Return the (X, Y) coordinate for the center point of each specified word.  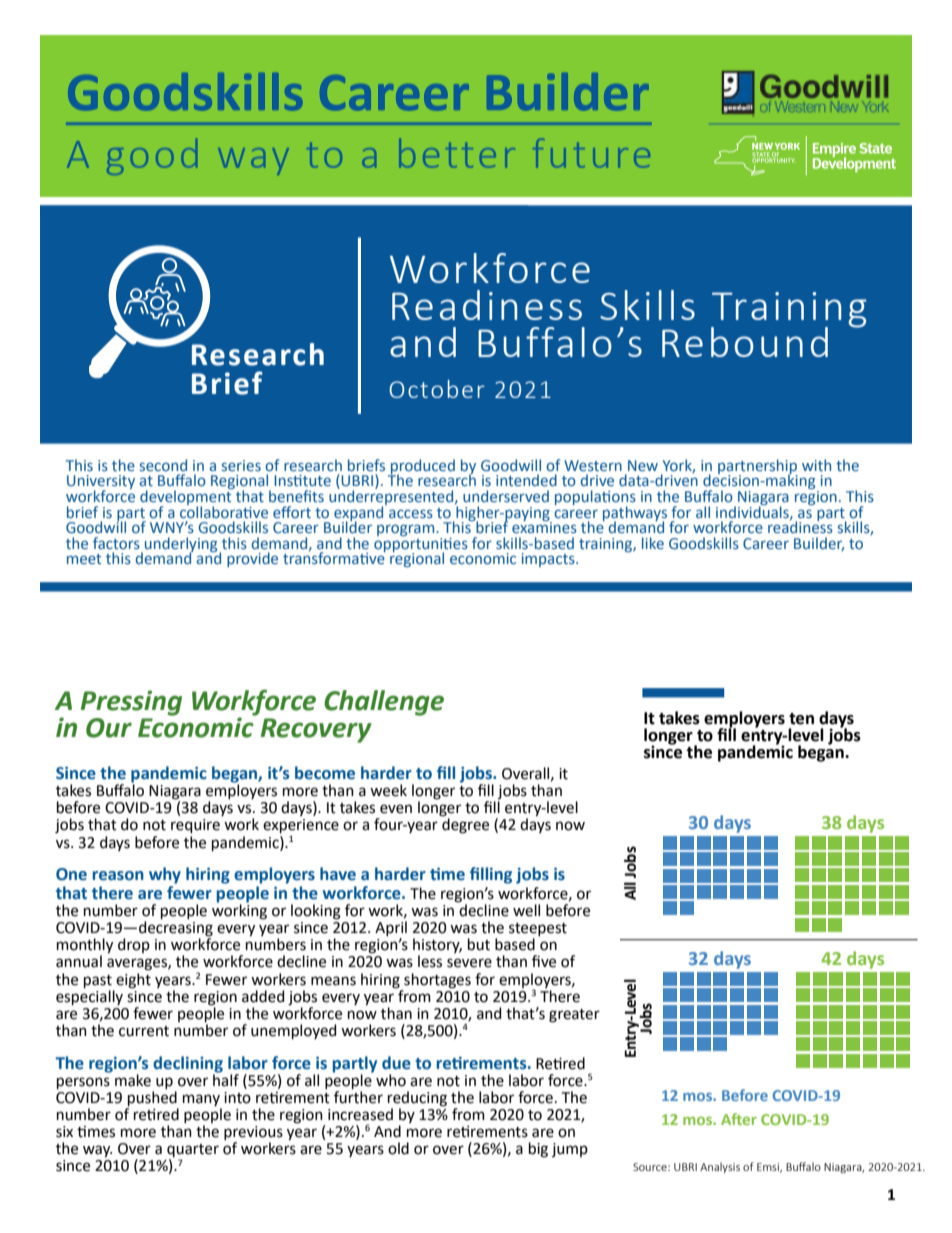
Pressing (131, 703)
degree (465, 825)
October (437, 389)
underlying (182, 545)
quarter (193, 1152)
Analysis (720, 1167)
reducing (417, 1099)
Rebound (745, 342)
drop (134, 945)
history (437, 947)
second (163, 465)
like (653, 543)
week (388, 790)
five (544, 961)
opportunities (421, 544)
